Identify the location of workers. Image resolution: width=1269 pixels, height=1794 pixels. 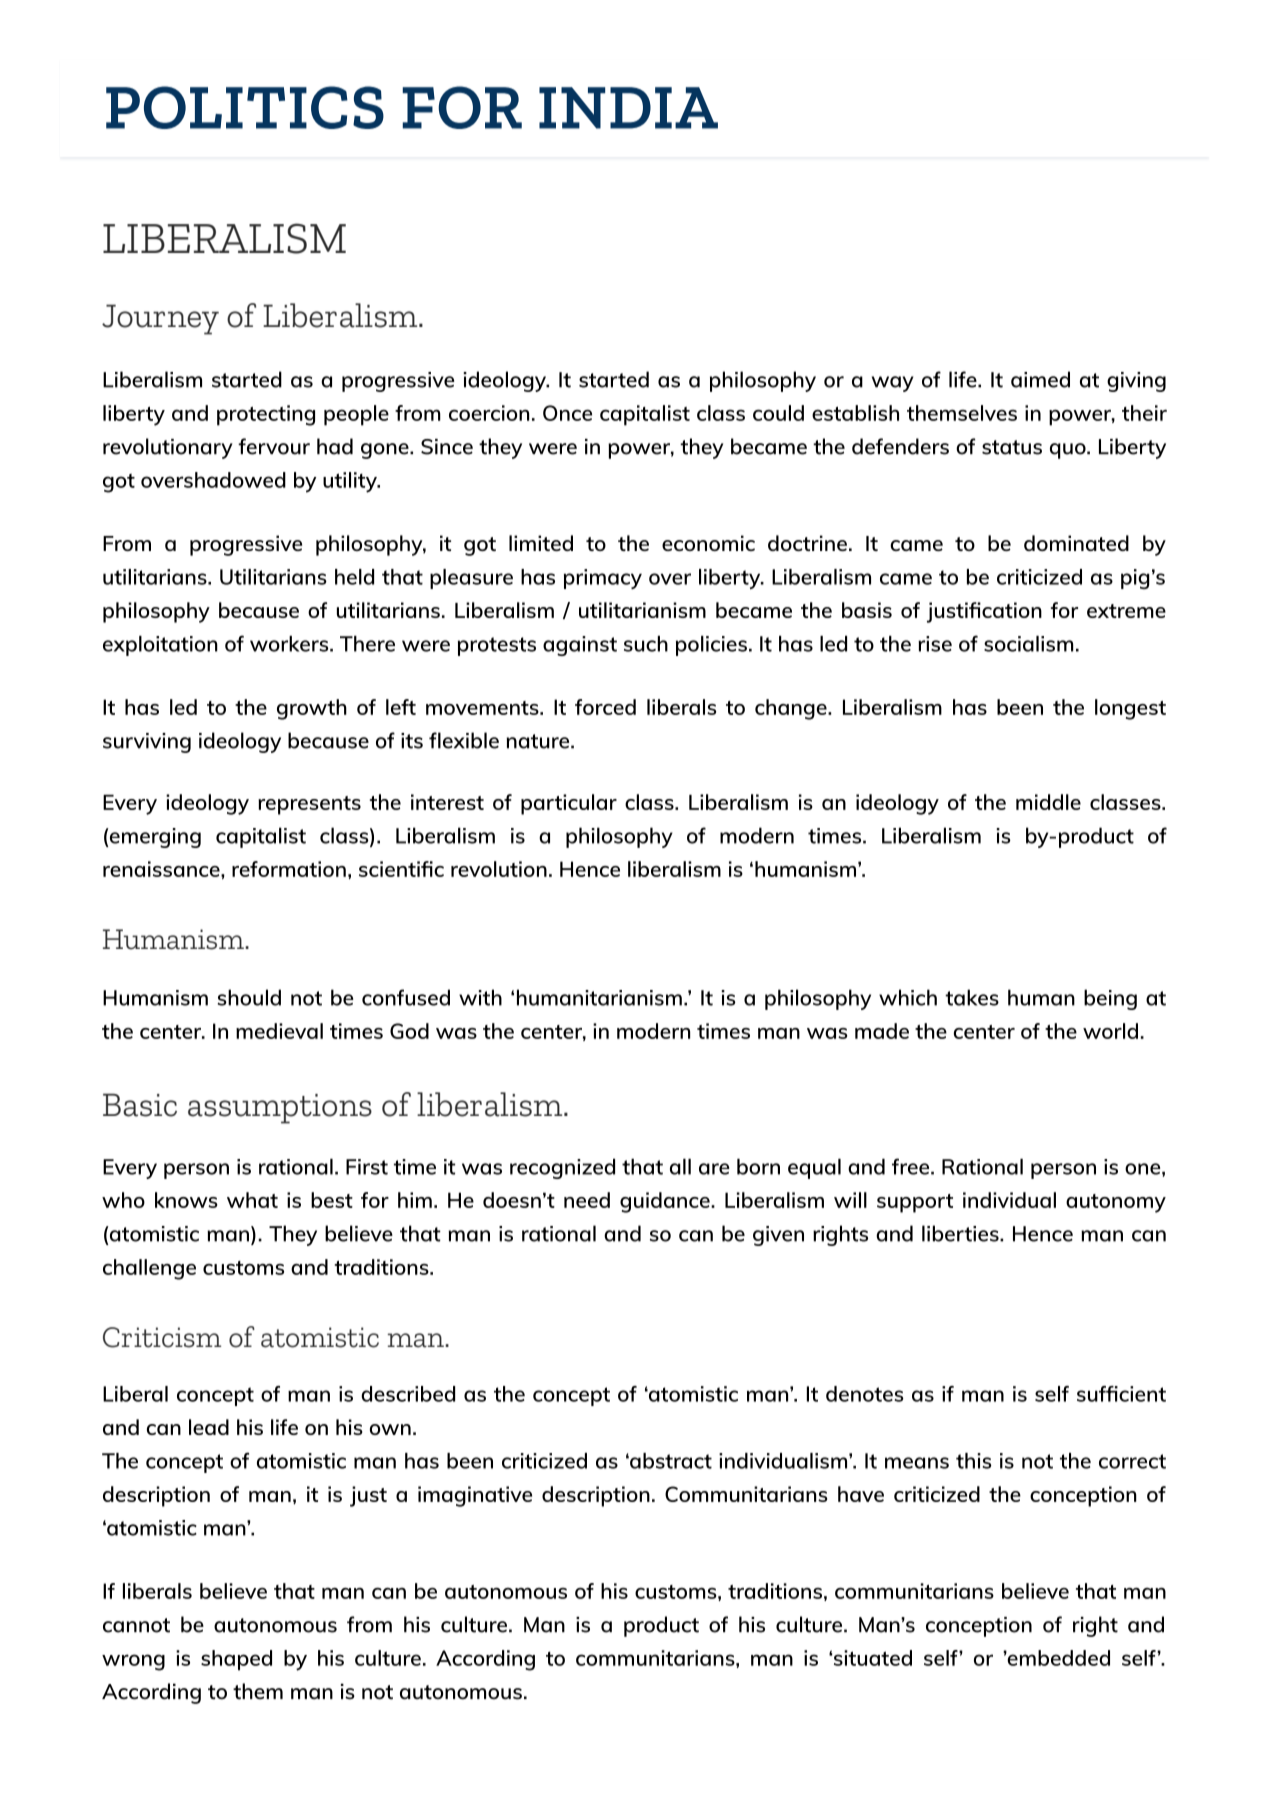
(290, 644).
